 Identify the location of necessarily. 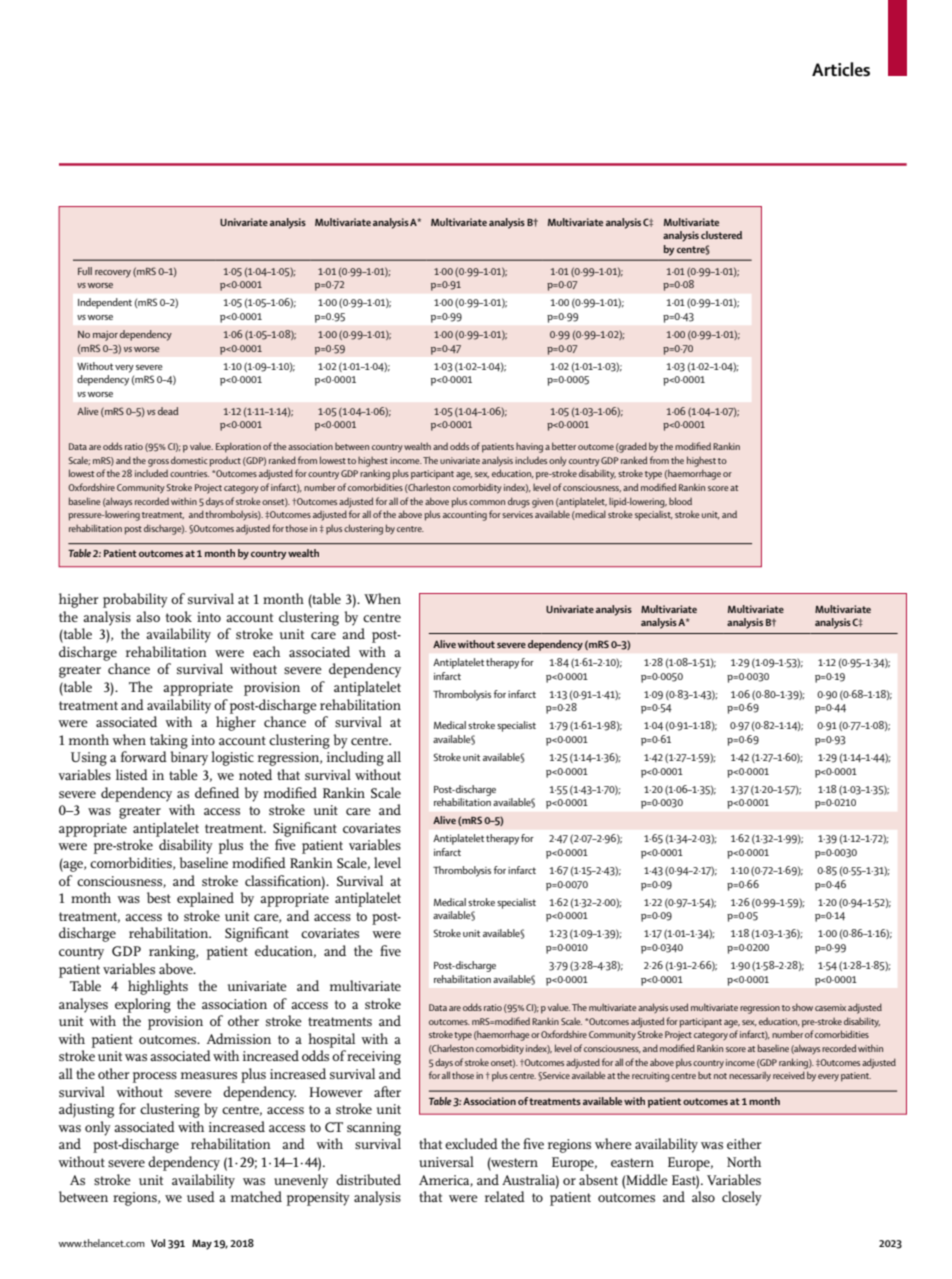
(750, 1076).
